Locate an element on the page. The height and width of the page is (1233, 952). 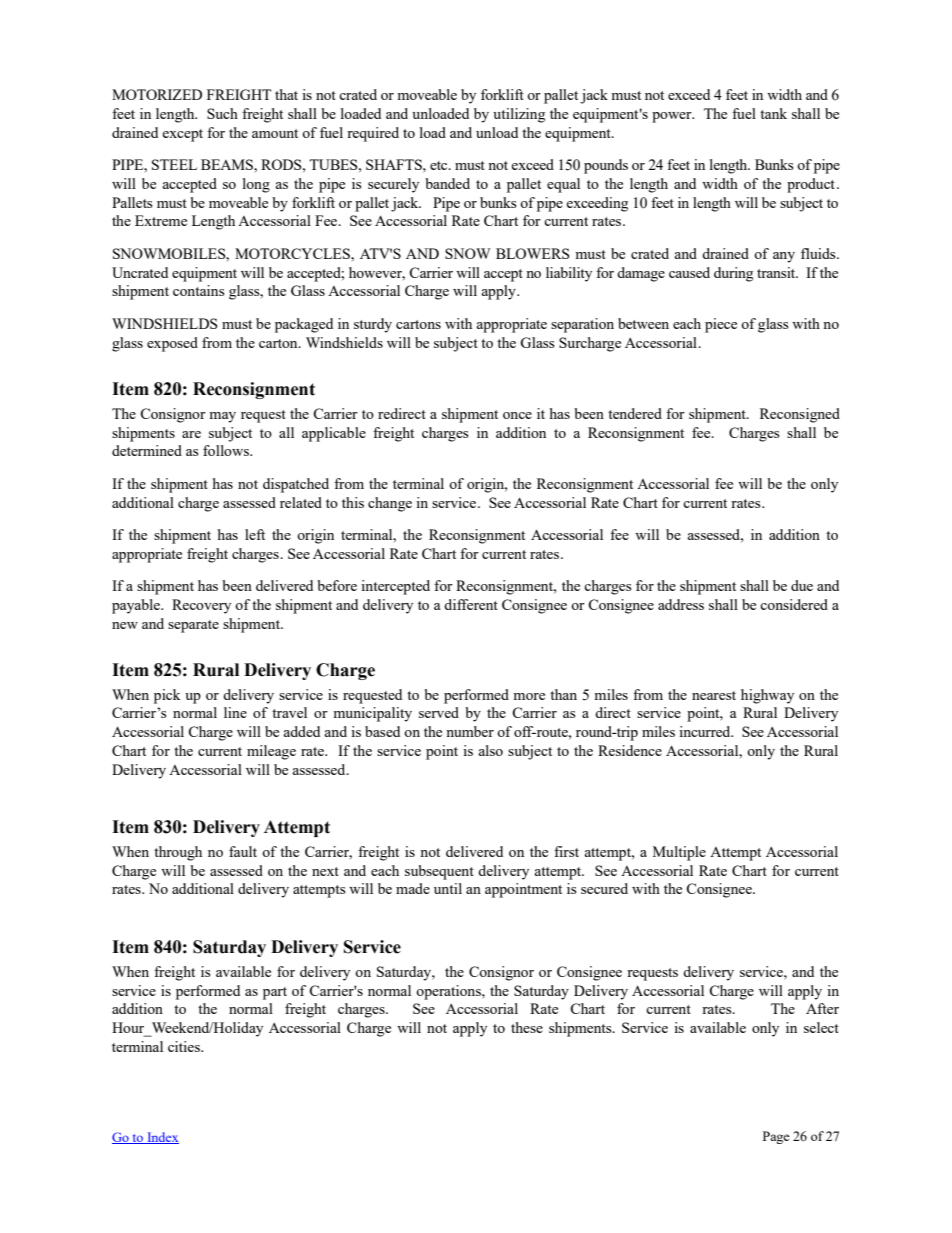
Such is located at coordinates (222, 113).
